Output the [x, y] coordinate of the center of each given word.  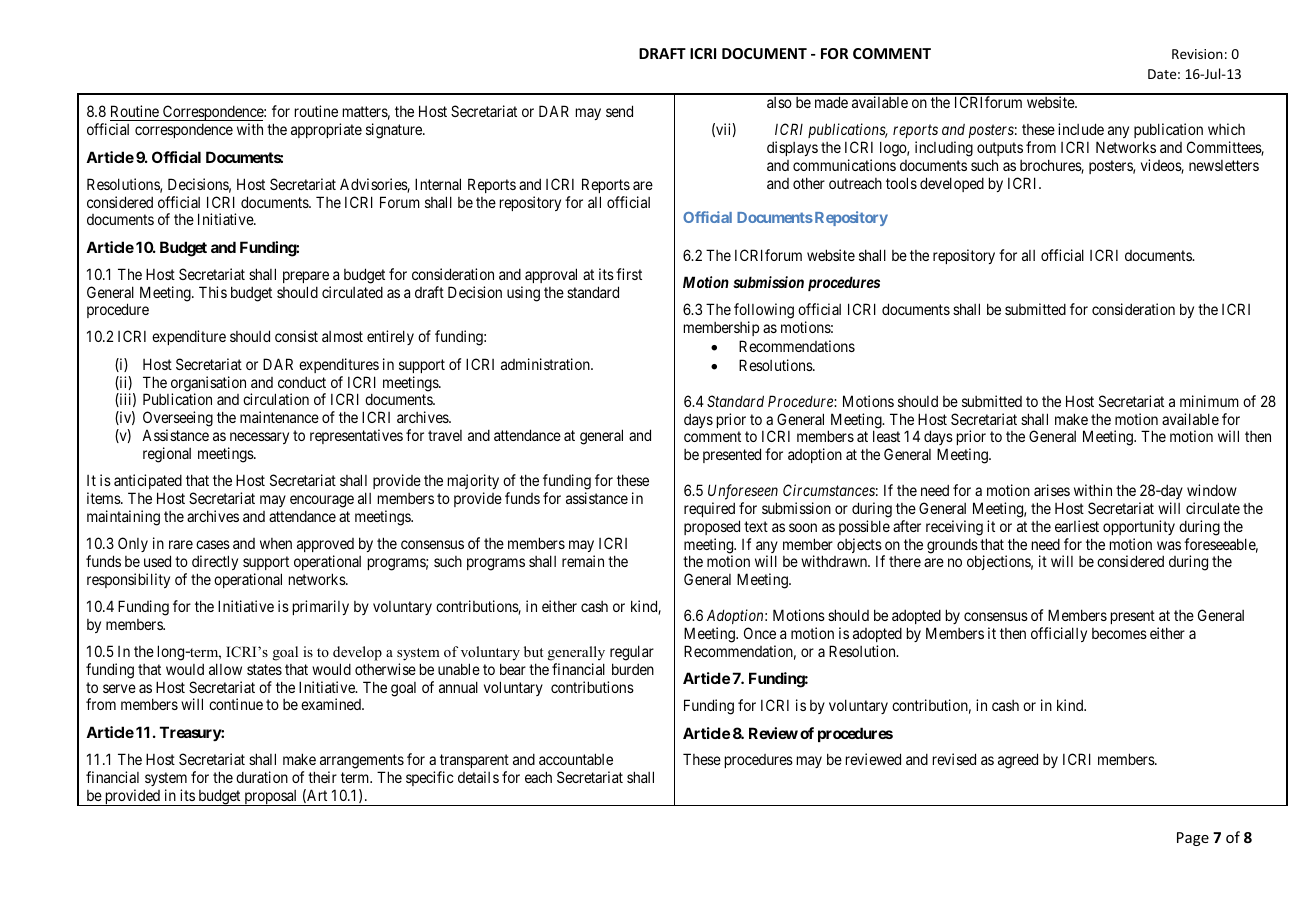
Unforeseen [743, 492]
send [619, 111]
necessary [258, 440]
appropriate [326, 130]
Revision [1197, 54]
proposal [271, 798]
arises [1052, 490]
